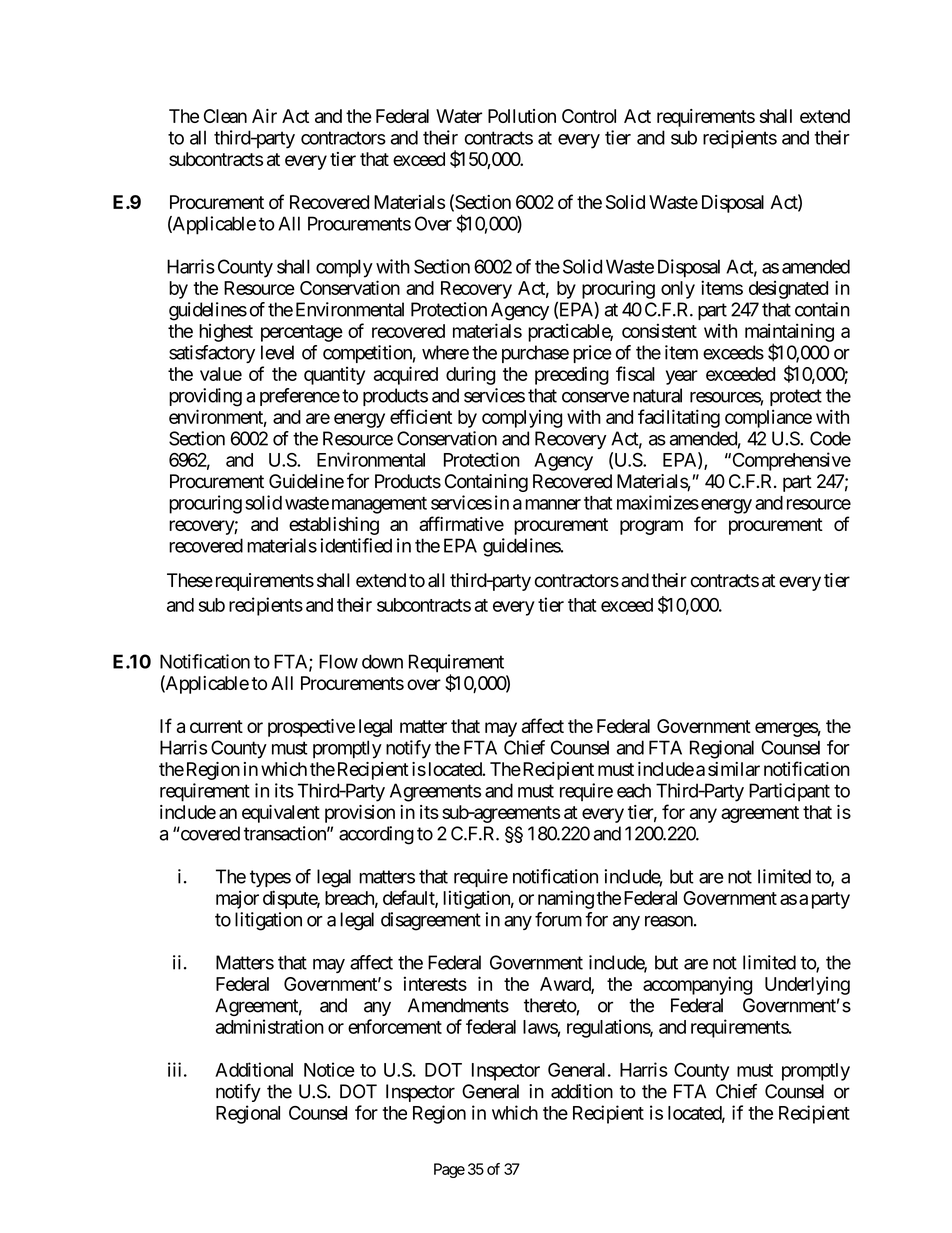 This page has height=1233, width=952. Describe the element at coordinates (651, 527) in the page. I see `program` at that location.
